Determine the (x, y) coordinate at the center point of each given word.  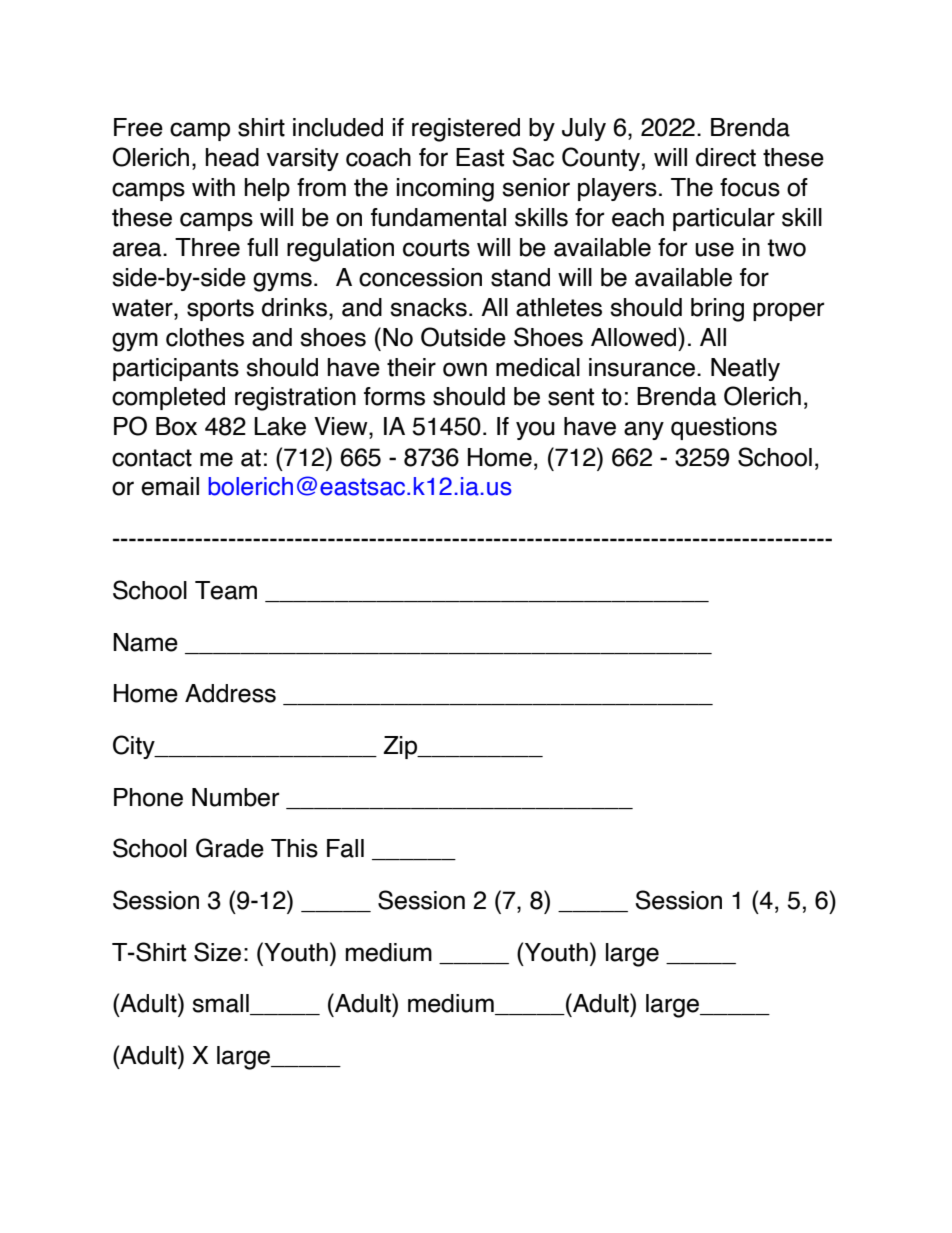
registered (466, 130)
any (644, 430)
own (465, 369)
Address (230, 693)
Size (217, 952)
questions (724, 428)
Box (176, 426)
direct (726, 157)
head (232, 157)
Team (226, 590)
